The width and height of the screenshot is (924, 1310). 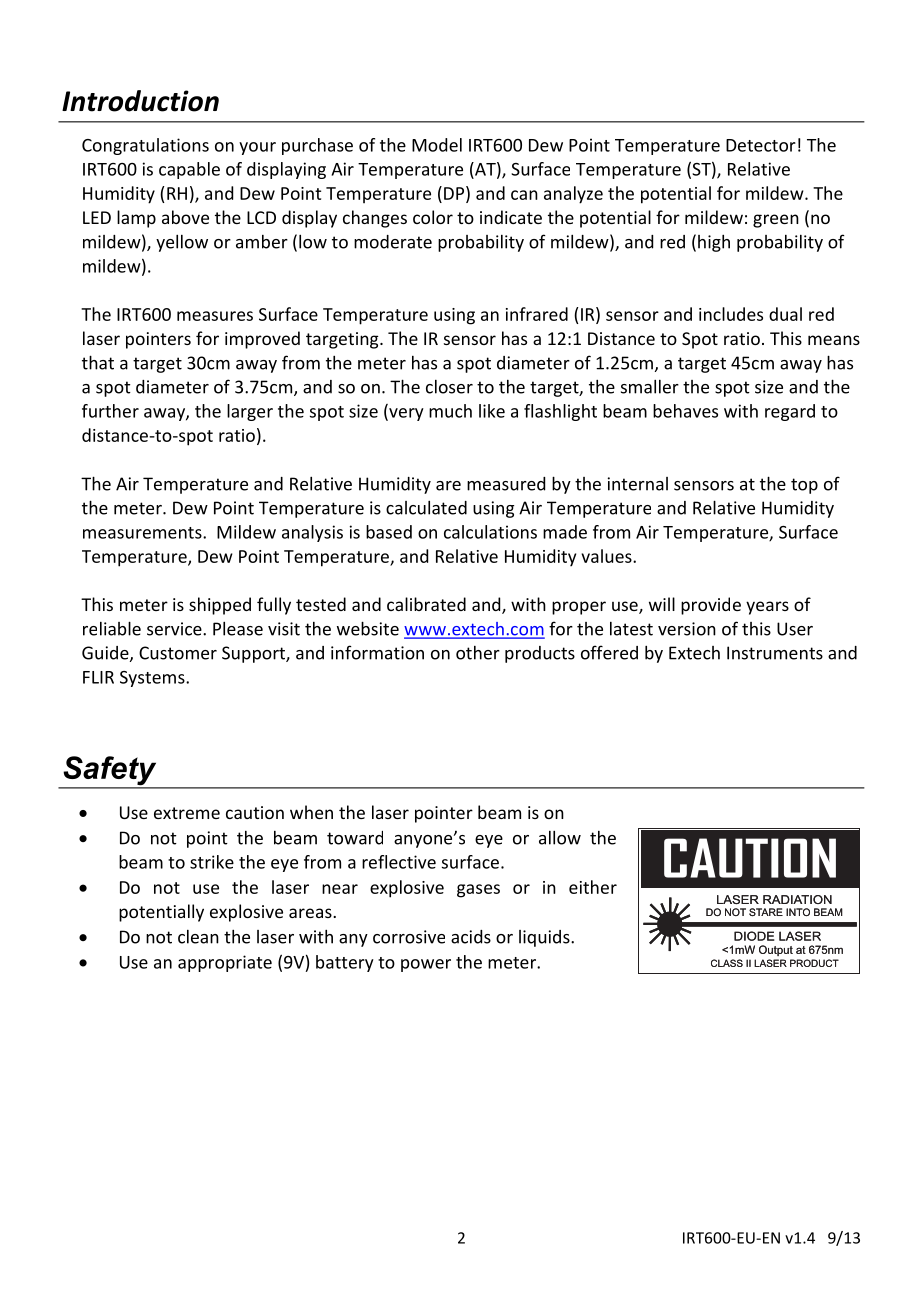 I want to click on Detector, so click(x=761, y=145).
